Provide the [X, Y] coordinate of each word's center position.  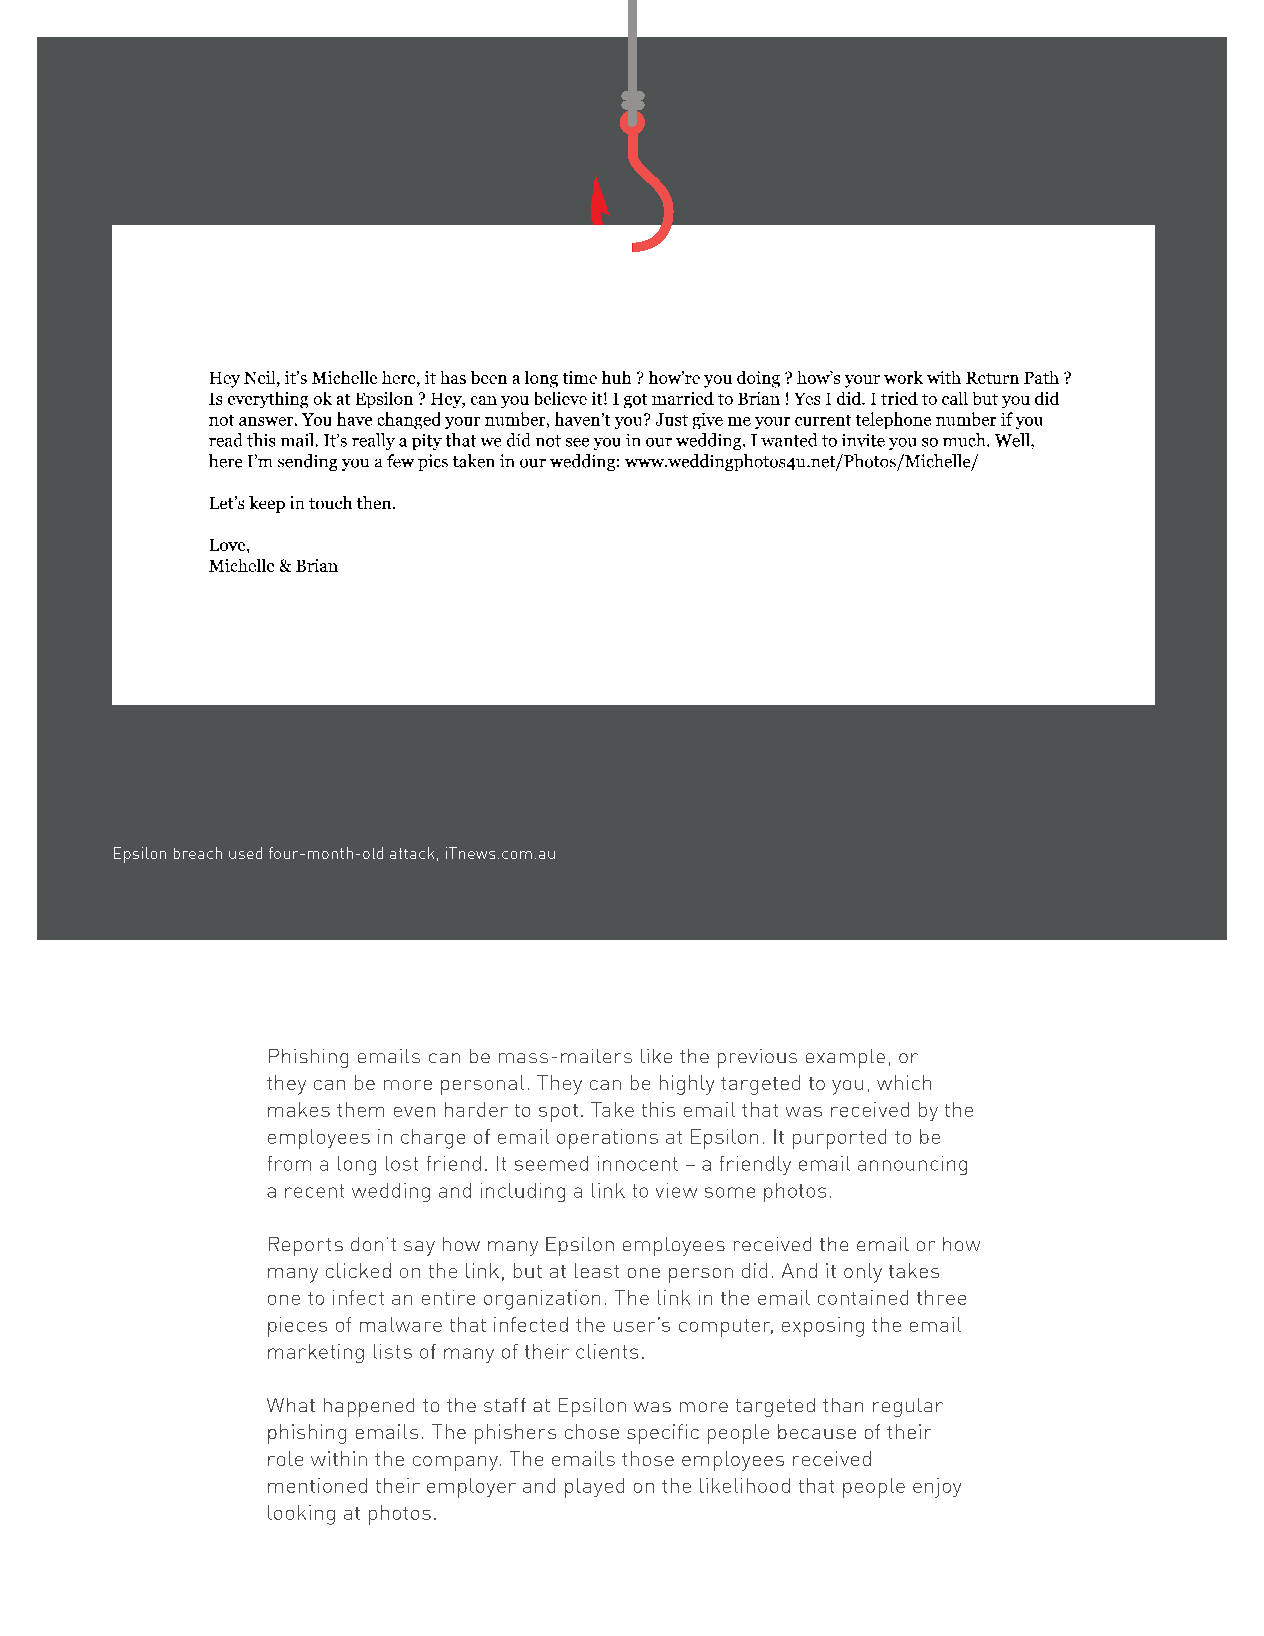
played [594, 1488]
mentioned [317, 1485]
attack [412, 853]
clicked [358, 1270]
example [845, 1058]
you [847, 1087]
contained [863, 1297]
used [245, 853]
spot [558, 1113]
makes [299, 1109]
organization [542, 1300]
